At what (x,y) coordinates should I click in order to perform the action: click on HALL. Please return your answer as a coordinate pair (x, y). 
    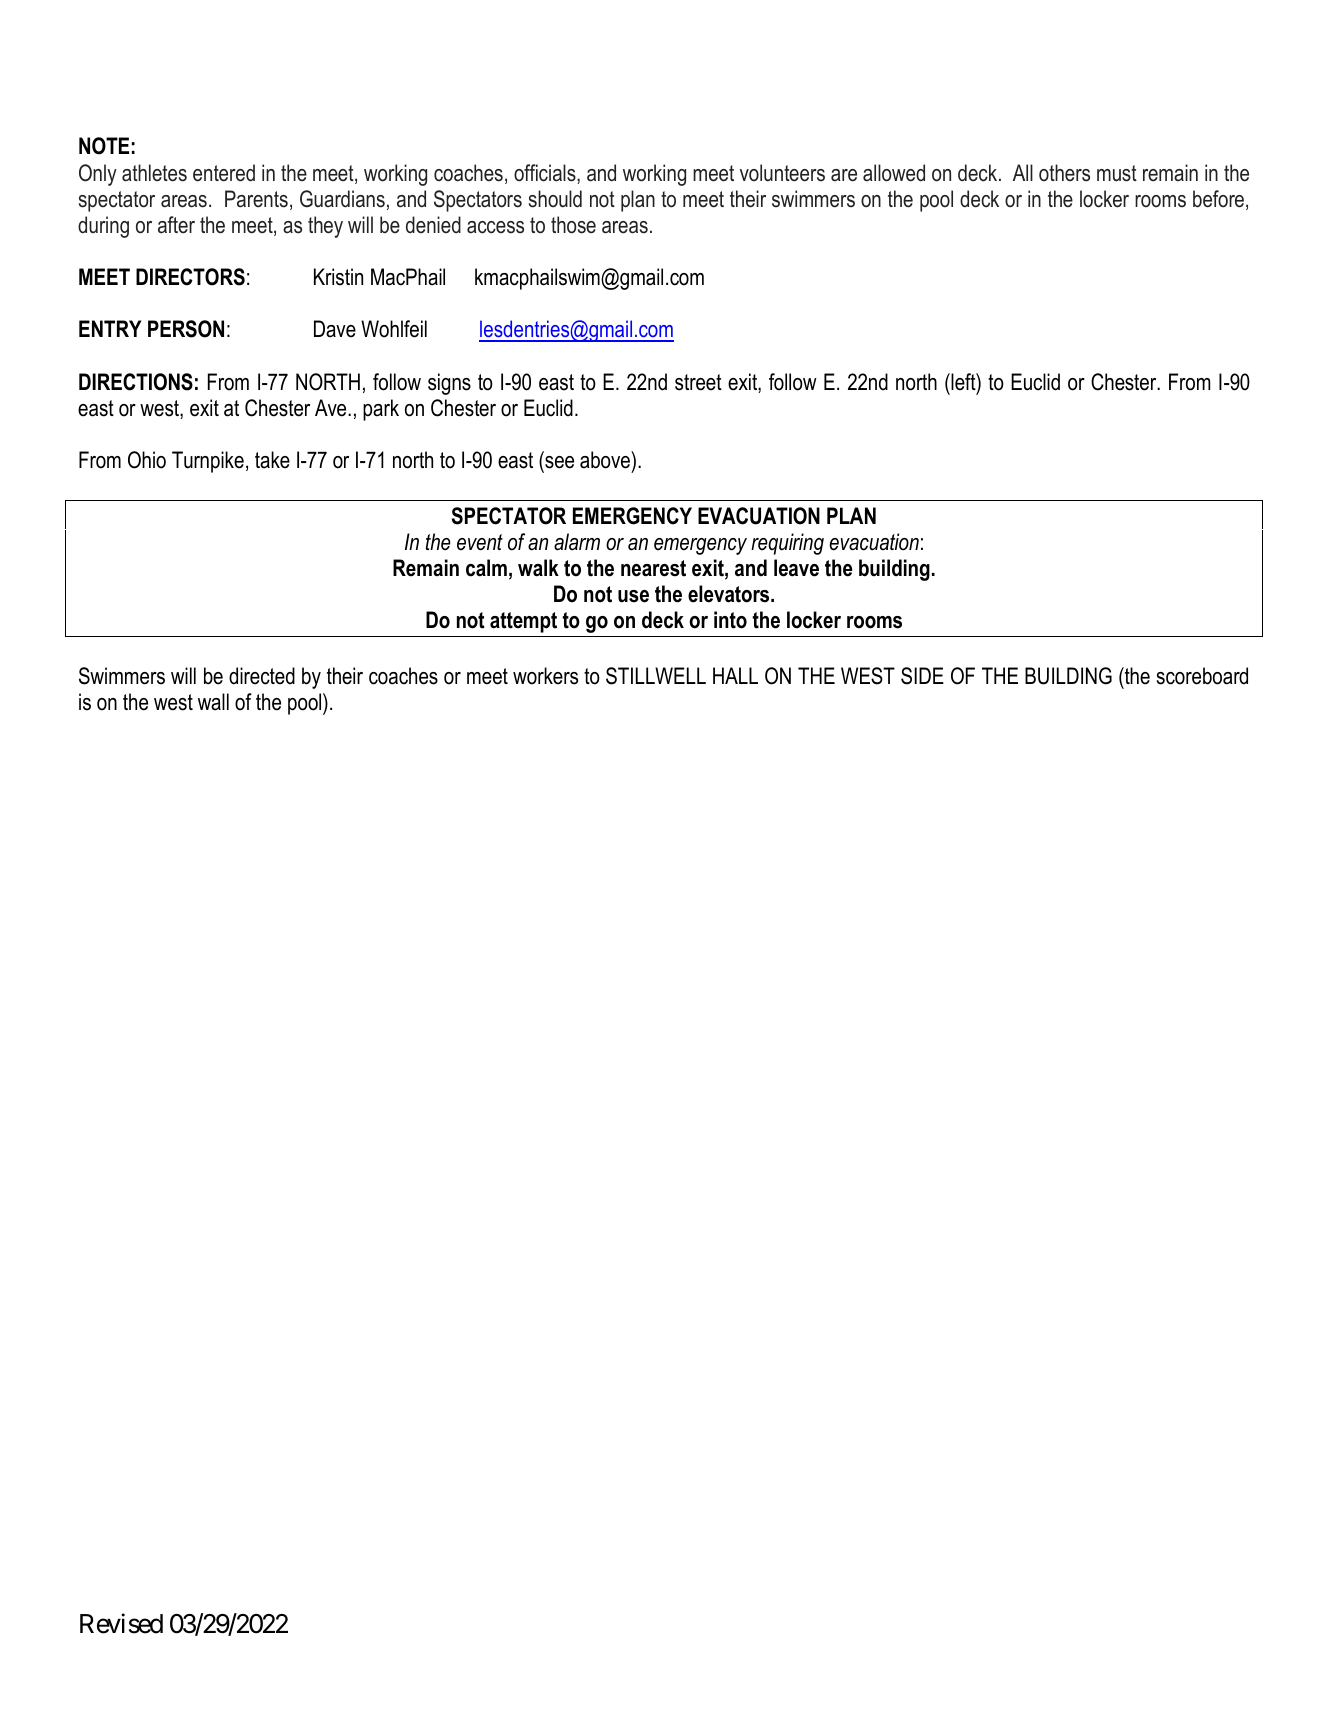
    Looking at the image, I should click on (735, 675).
